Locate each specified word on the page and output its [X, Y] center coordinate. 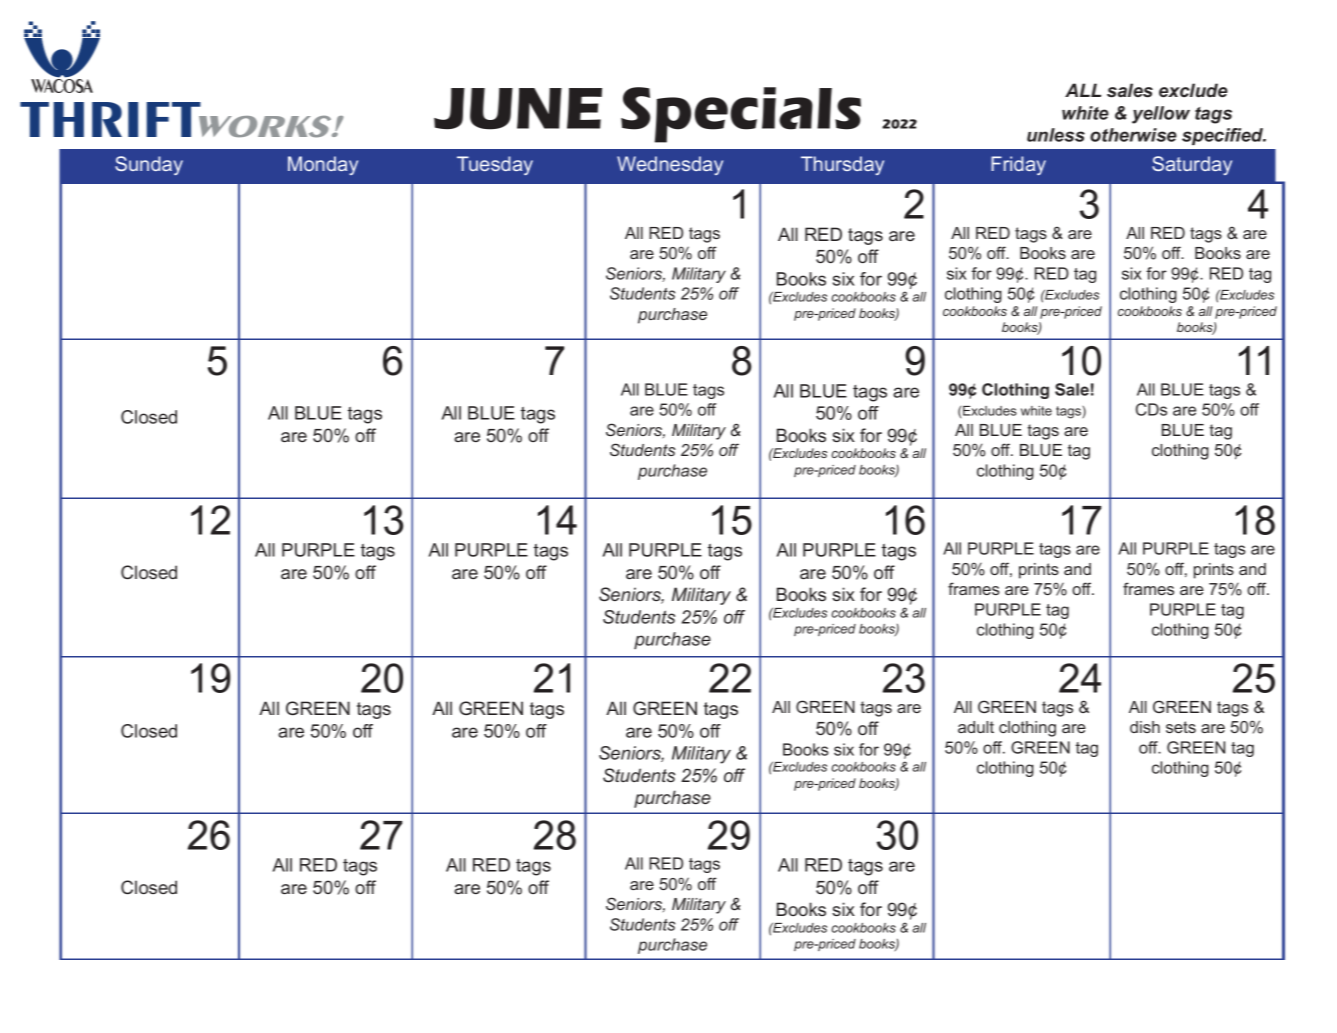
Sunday [149, 165]
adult [976, 727]
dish [1145, 727]
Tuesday [495, 165]
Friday [1018, 165]
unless [1056, 135]
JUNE [518, 109]
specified [1224, 136]
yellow [1161, 115]
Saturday [1192, 165]
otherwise [1133, 135]
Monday [323, 165]
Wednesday [670, 165]
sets [1181, 727]
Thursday [842, 165]
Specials [741, 115]
